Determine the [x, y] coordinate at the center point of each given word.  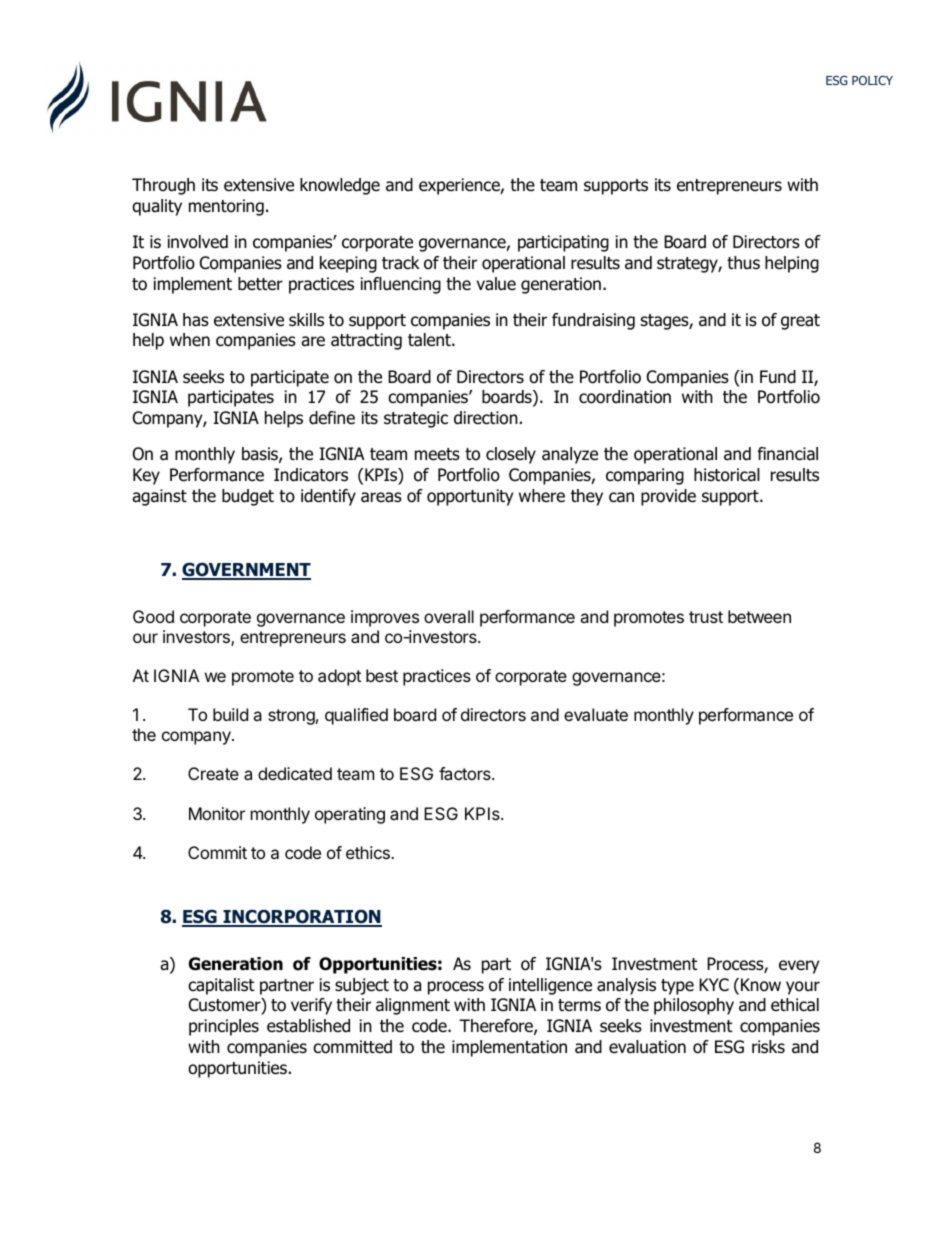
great [800, 322]
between [759, 616]
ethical [795, 1005]
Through [163, 186]
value [496, 284]
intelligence [550, 986]
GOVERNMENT [246, 571]
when [190, 340]
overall [449, 616]
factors [466, 773]
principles [224, 1027]
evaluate [596, 714]
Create [213, 773]
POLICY [872, 80]
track [401, 263]
